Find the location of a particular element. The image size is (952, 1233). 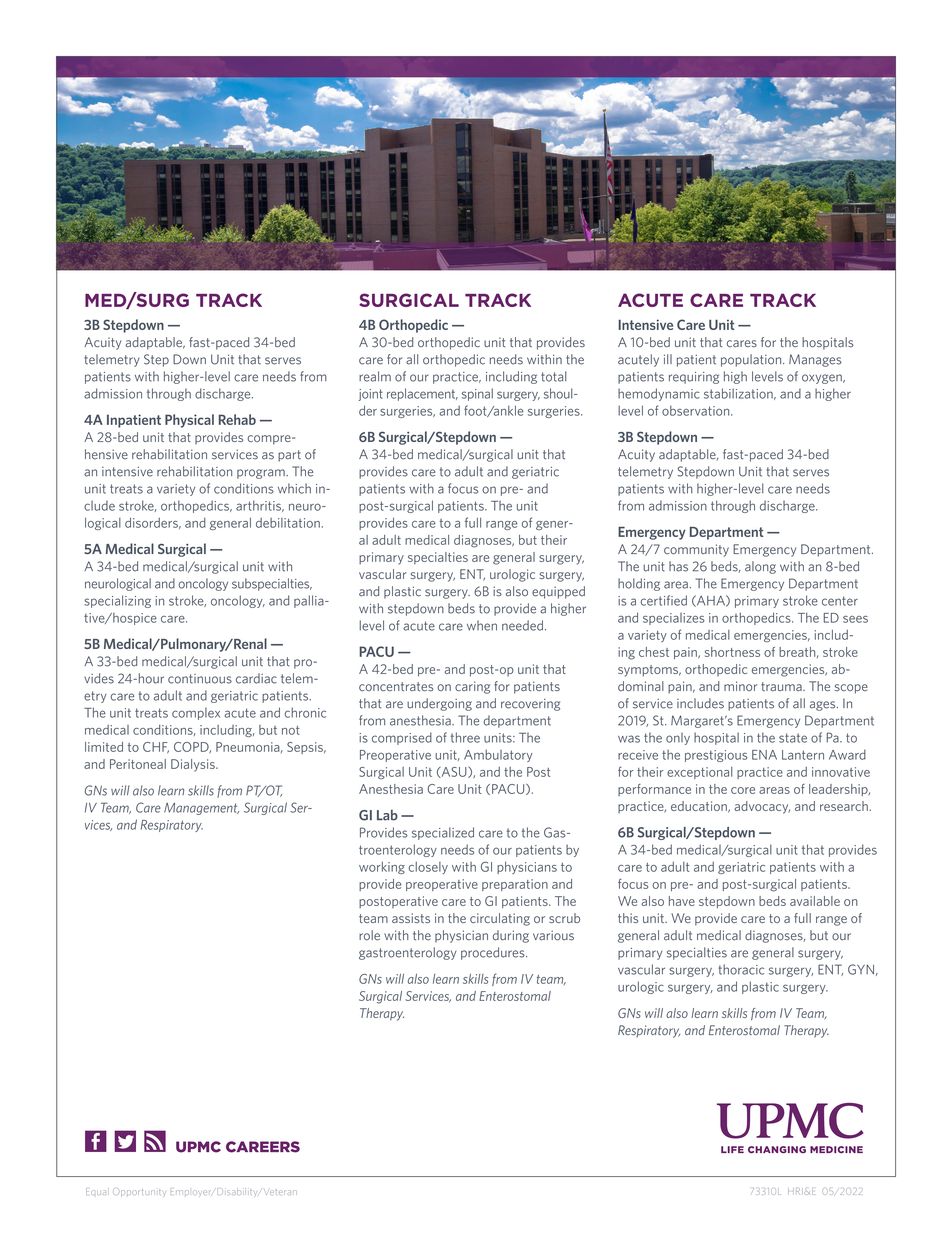

population is located at coordinates (752, 360).
